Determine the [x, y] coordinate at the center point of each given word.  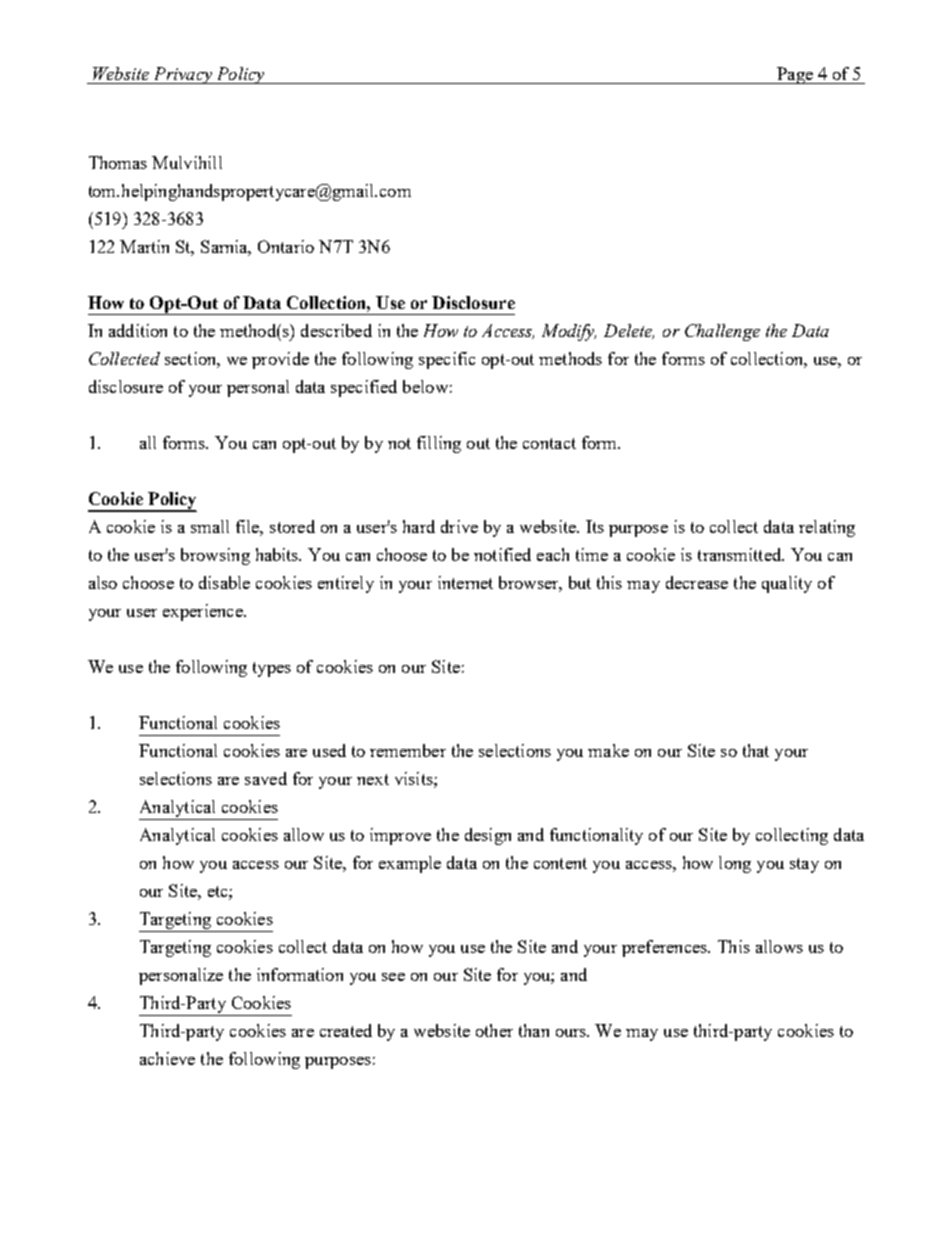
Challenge [722, 332]
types [272, 669]
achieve [167, 1058]
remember [408, 750]
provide [280, 360]
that [756, 750]
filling [439, 444]
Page [795, 75]
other [494, 1030]
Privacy [183, 75]
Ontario [286, 246]
